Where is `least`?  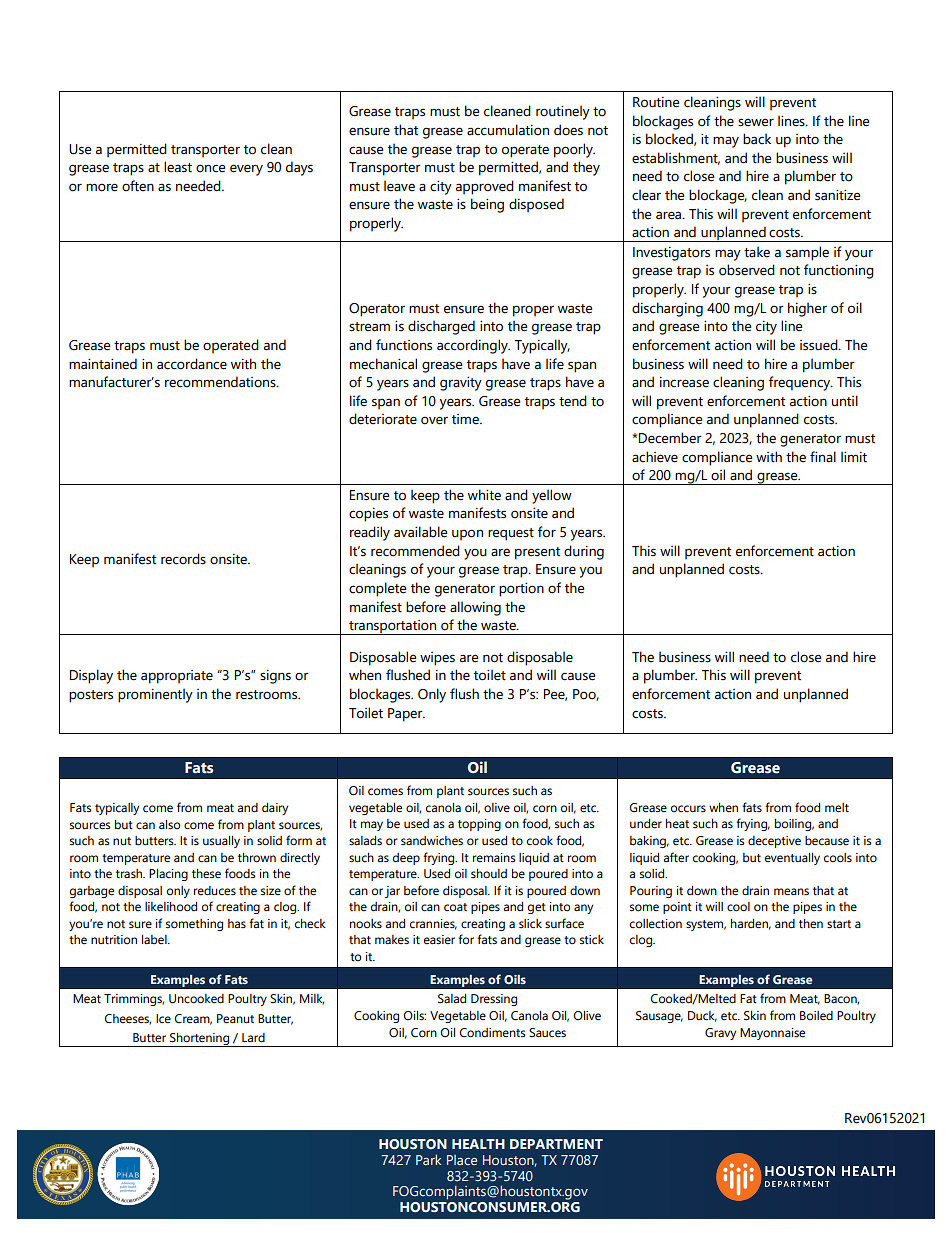
least is located at coordinates (178, 167).
